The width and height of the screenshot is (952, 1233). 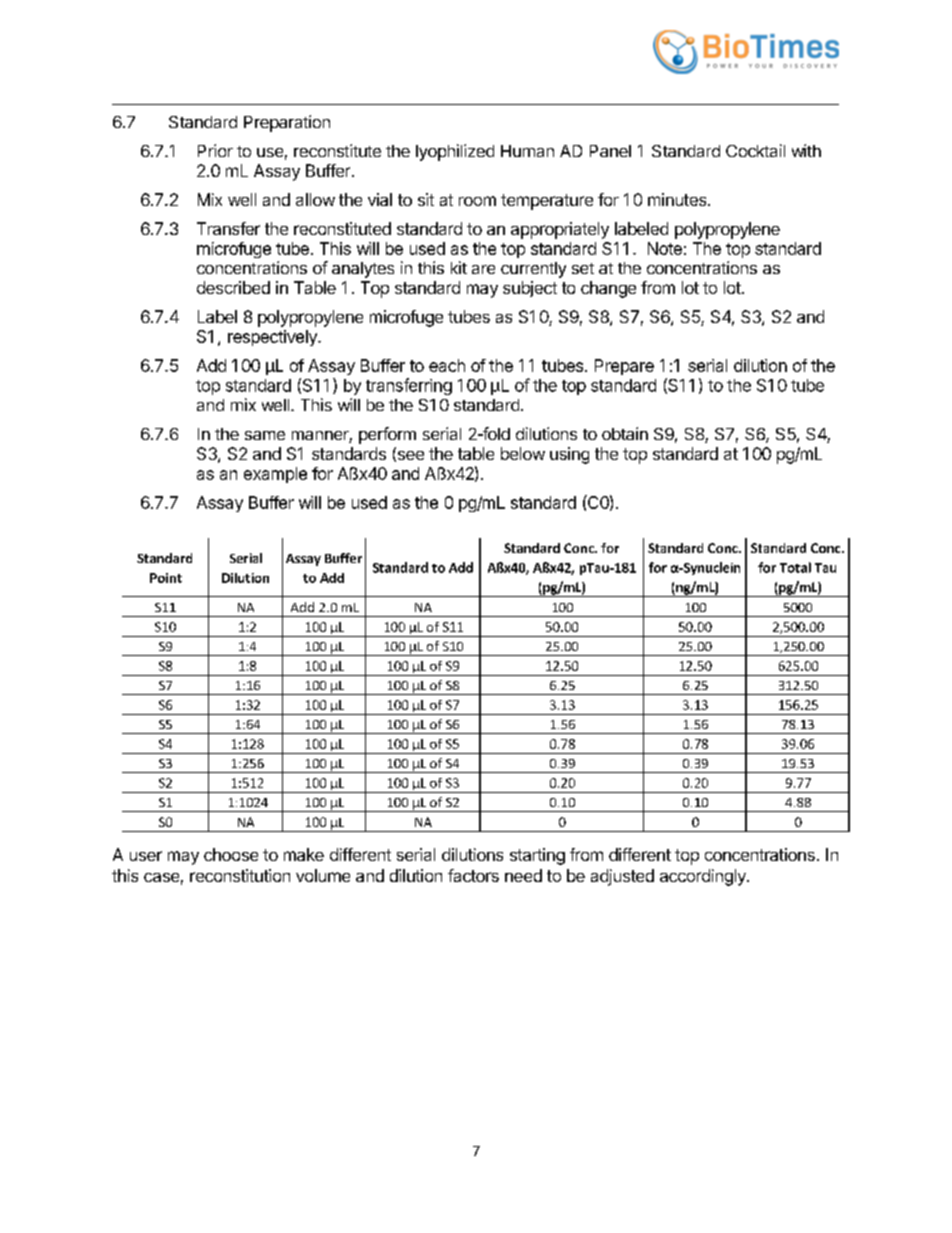 I want to click on Prior, so click(x=215, y=150).
